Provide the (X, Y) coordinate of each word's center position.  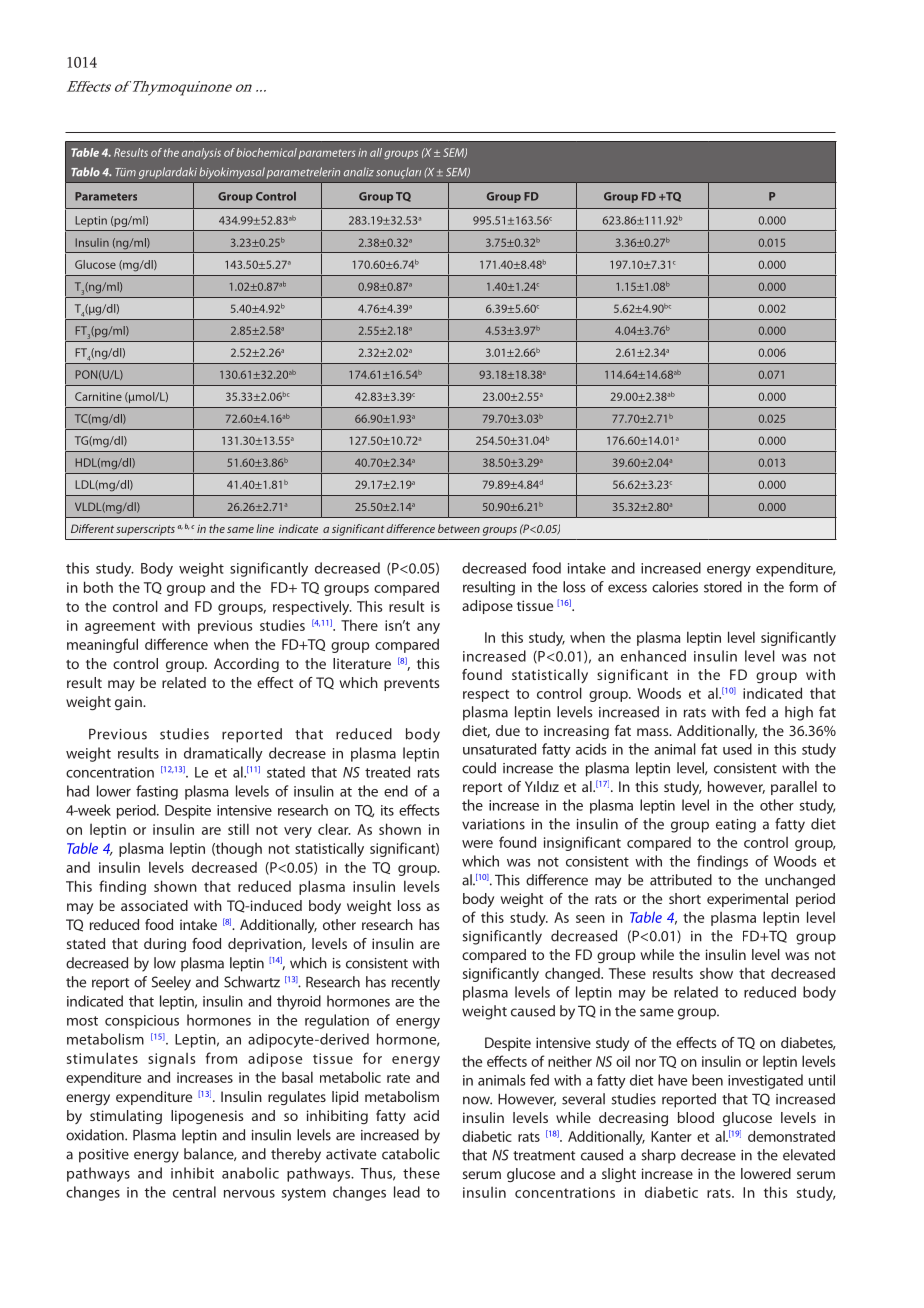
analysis (201, 153)
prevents (411, 685)
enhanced (653, 656)
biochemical (266, 152)
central (194, 1192)
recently (416, 983)
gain (129, 703)
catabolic (411, 1154)
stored (723, 587)
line (265, 528)
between (459, 528)
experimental (747, 900)
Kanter (671, 1136)
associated (154, 905)
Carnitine (98, 396)
